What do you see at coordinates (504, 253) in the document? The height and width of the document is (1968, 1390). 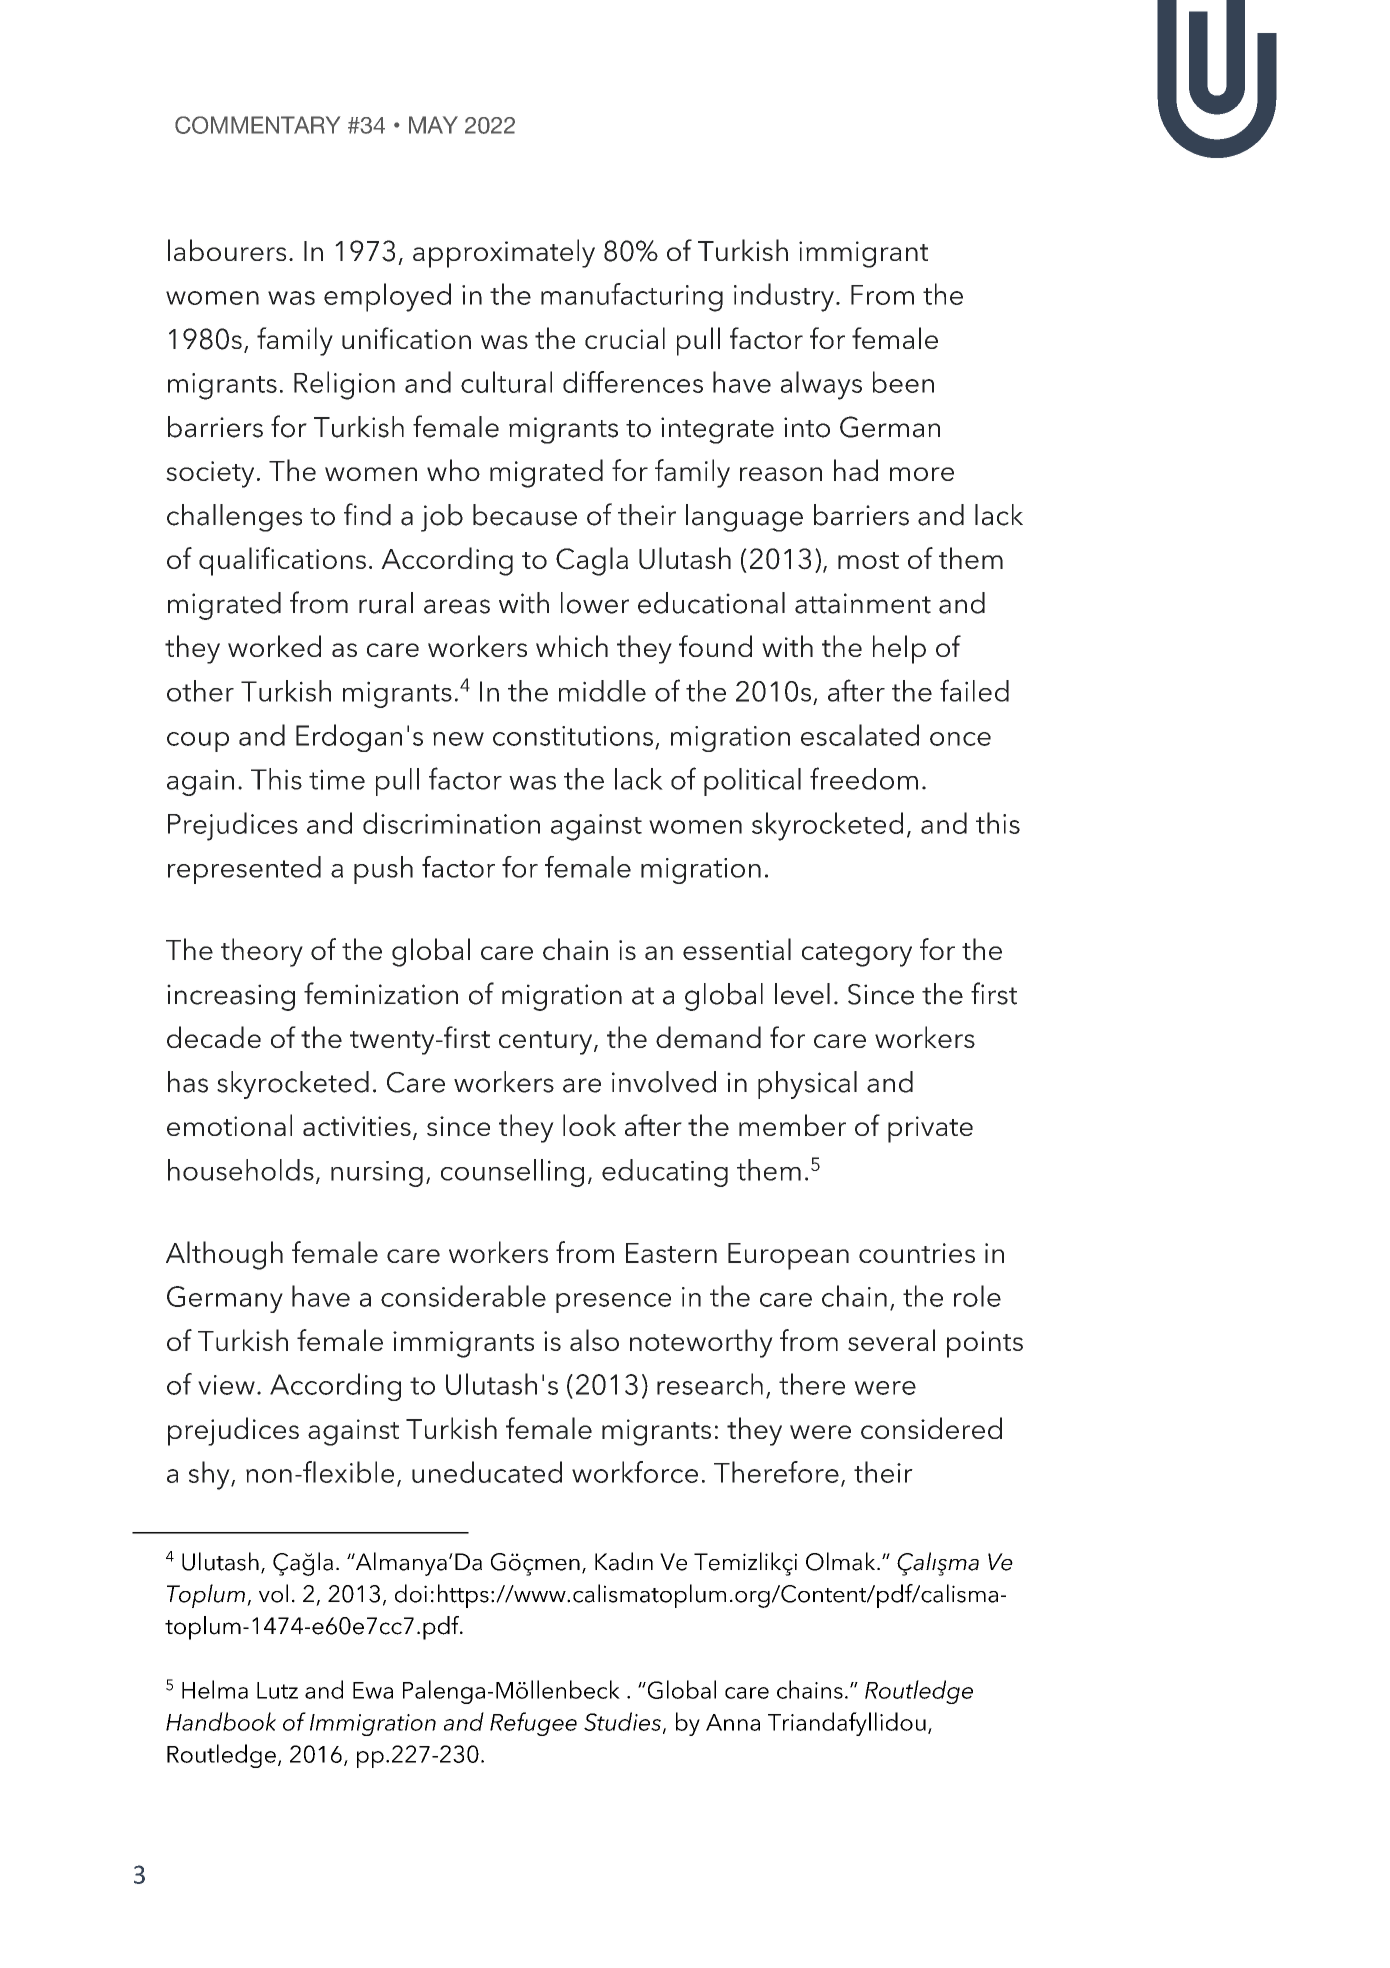 I see `approximately` at bounding box center [504, 253].
